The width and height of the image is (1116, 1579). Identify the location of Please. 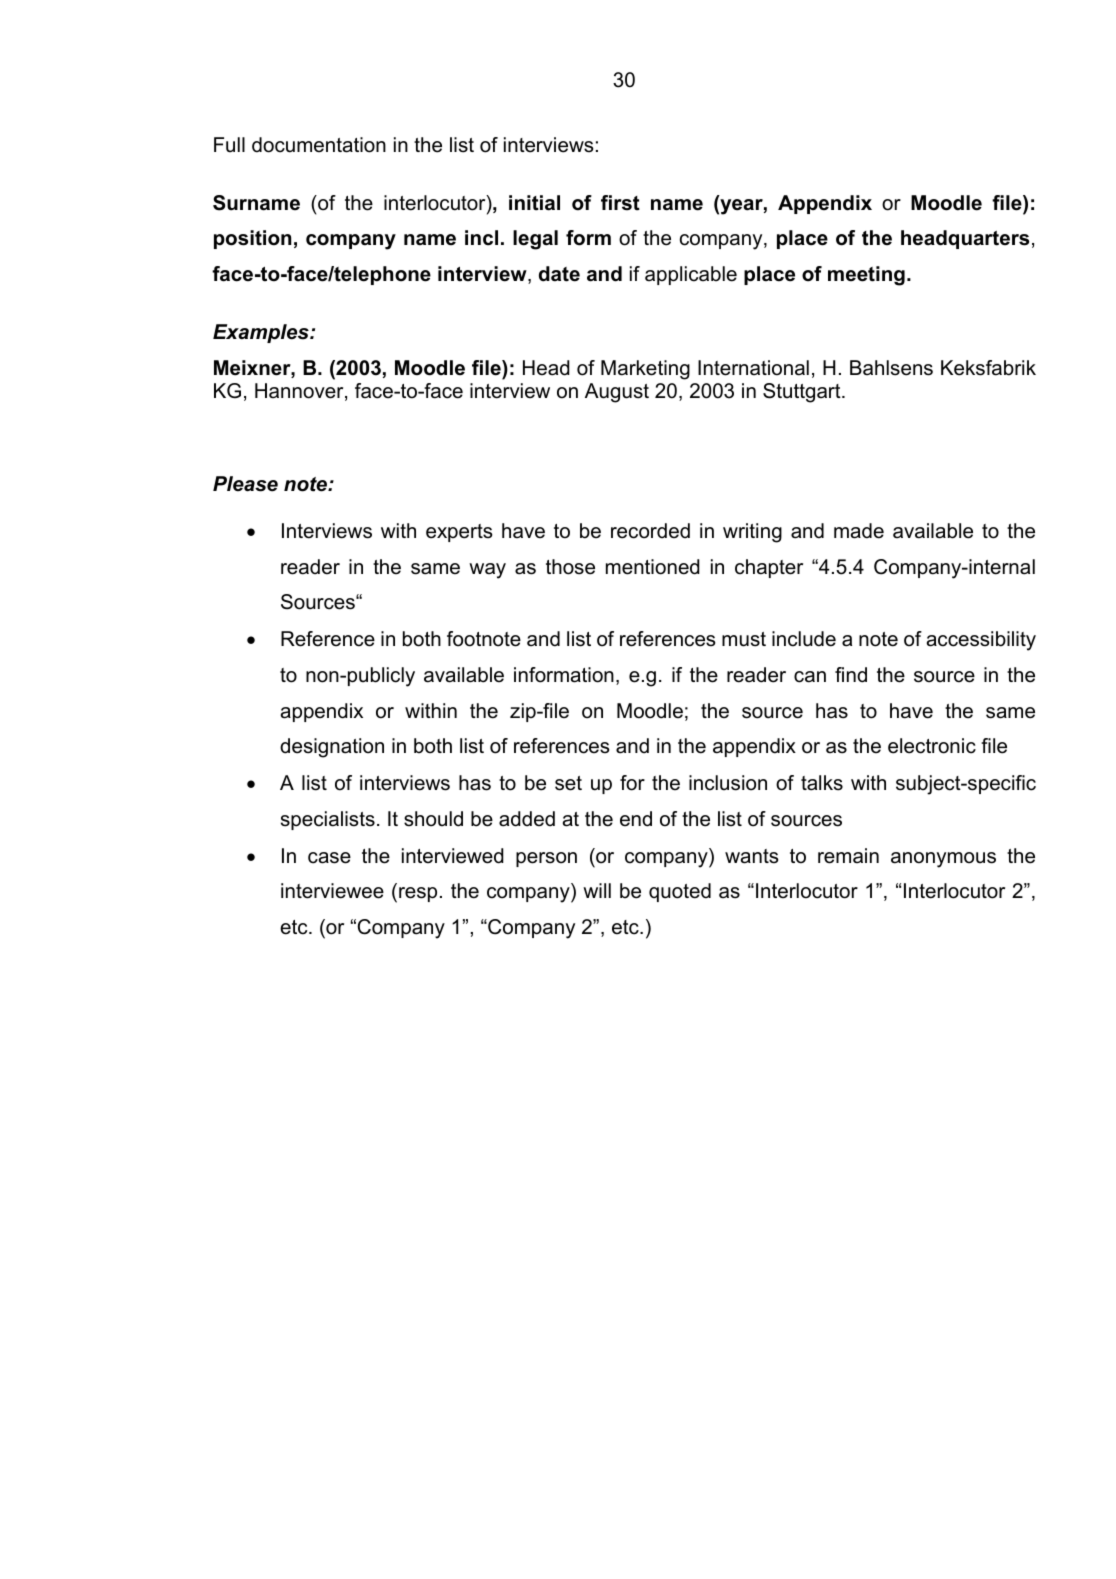
(245, 484).
